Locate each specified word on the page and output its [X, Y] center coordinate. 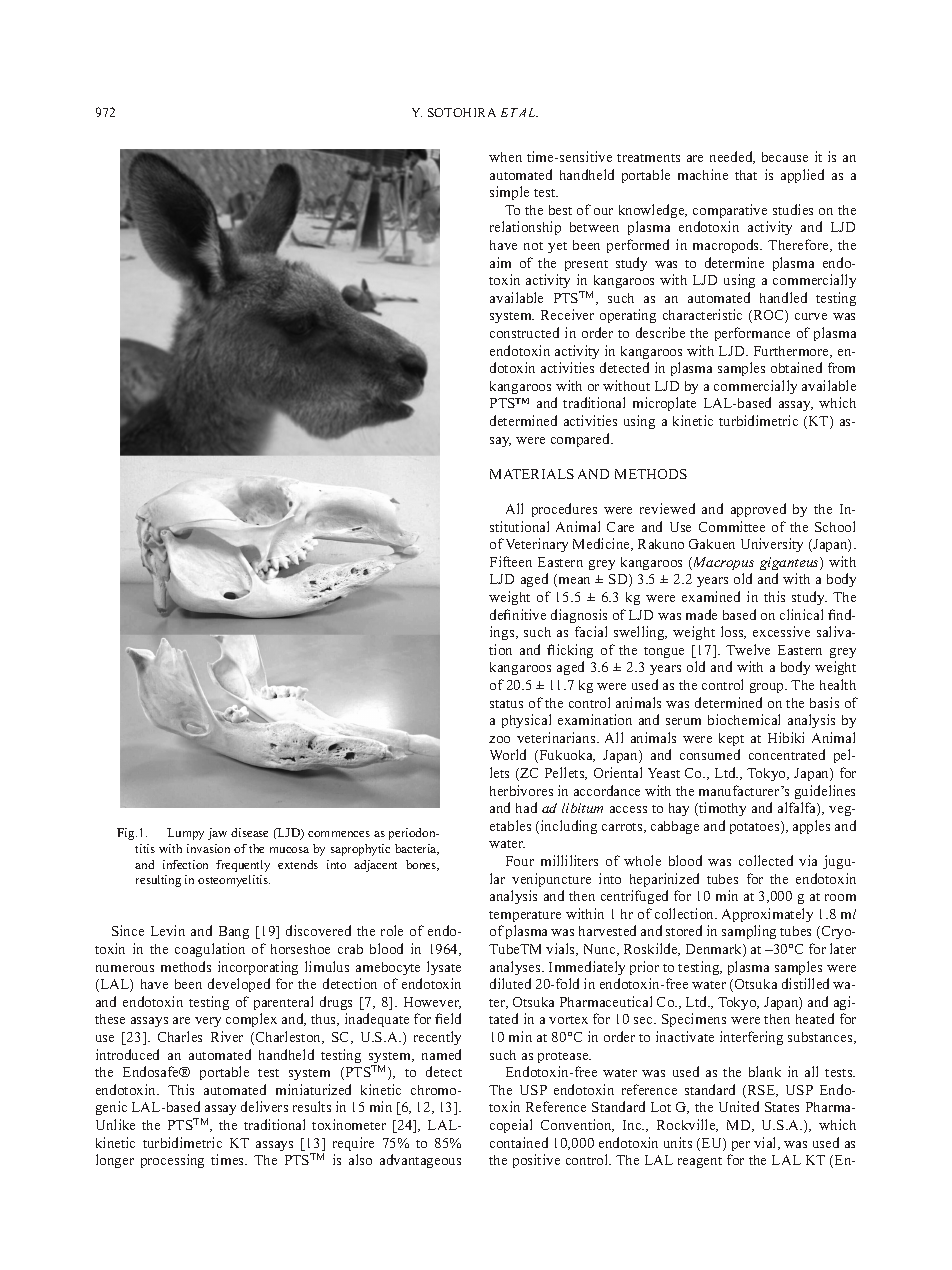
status [506, 704]
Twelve [748, 649]
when [505, 157]
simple [509, 193]
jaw [217, 834]
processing [172, 1161]
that [746, 175]
